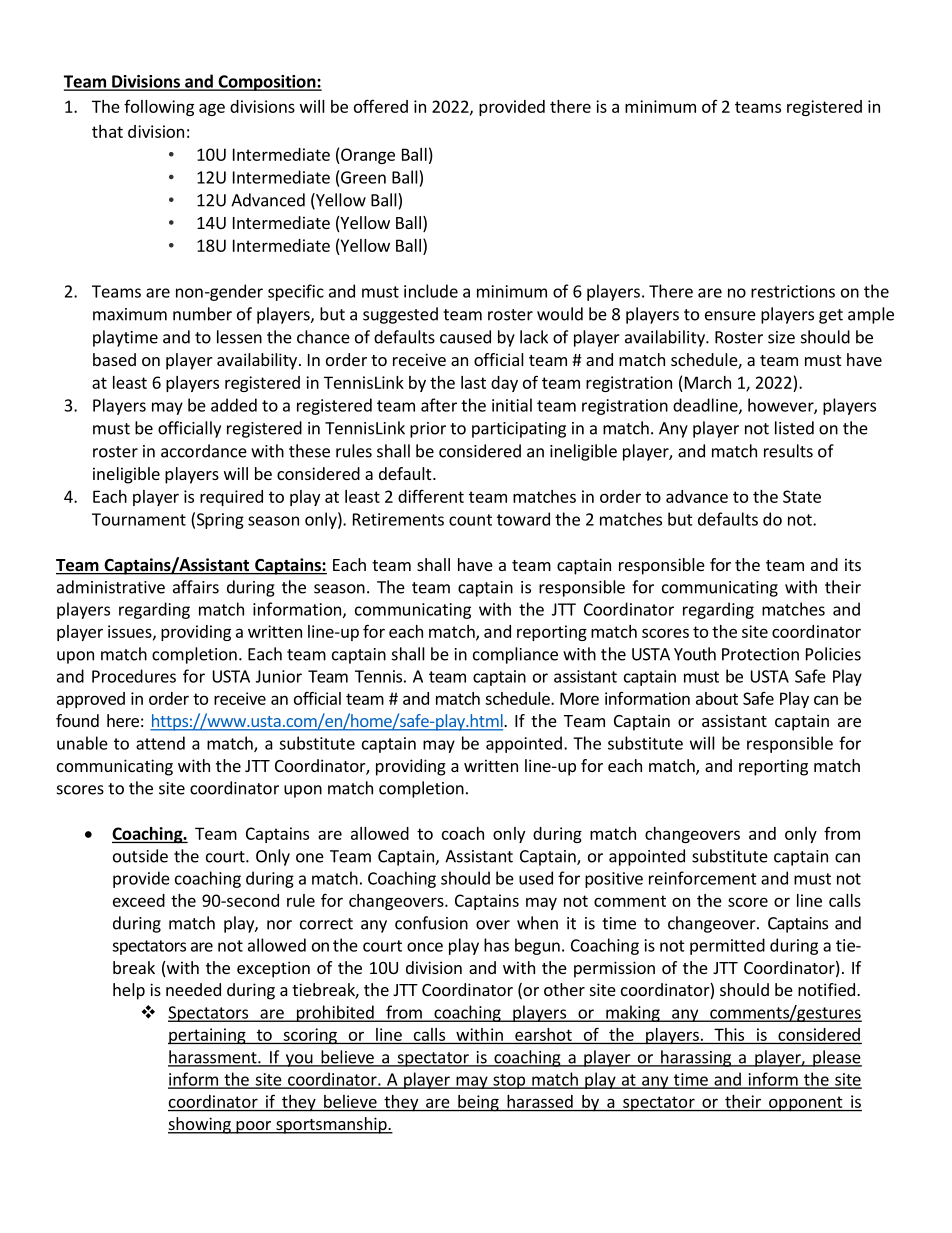  I want to click on based, so click(114, 359).
